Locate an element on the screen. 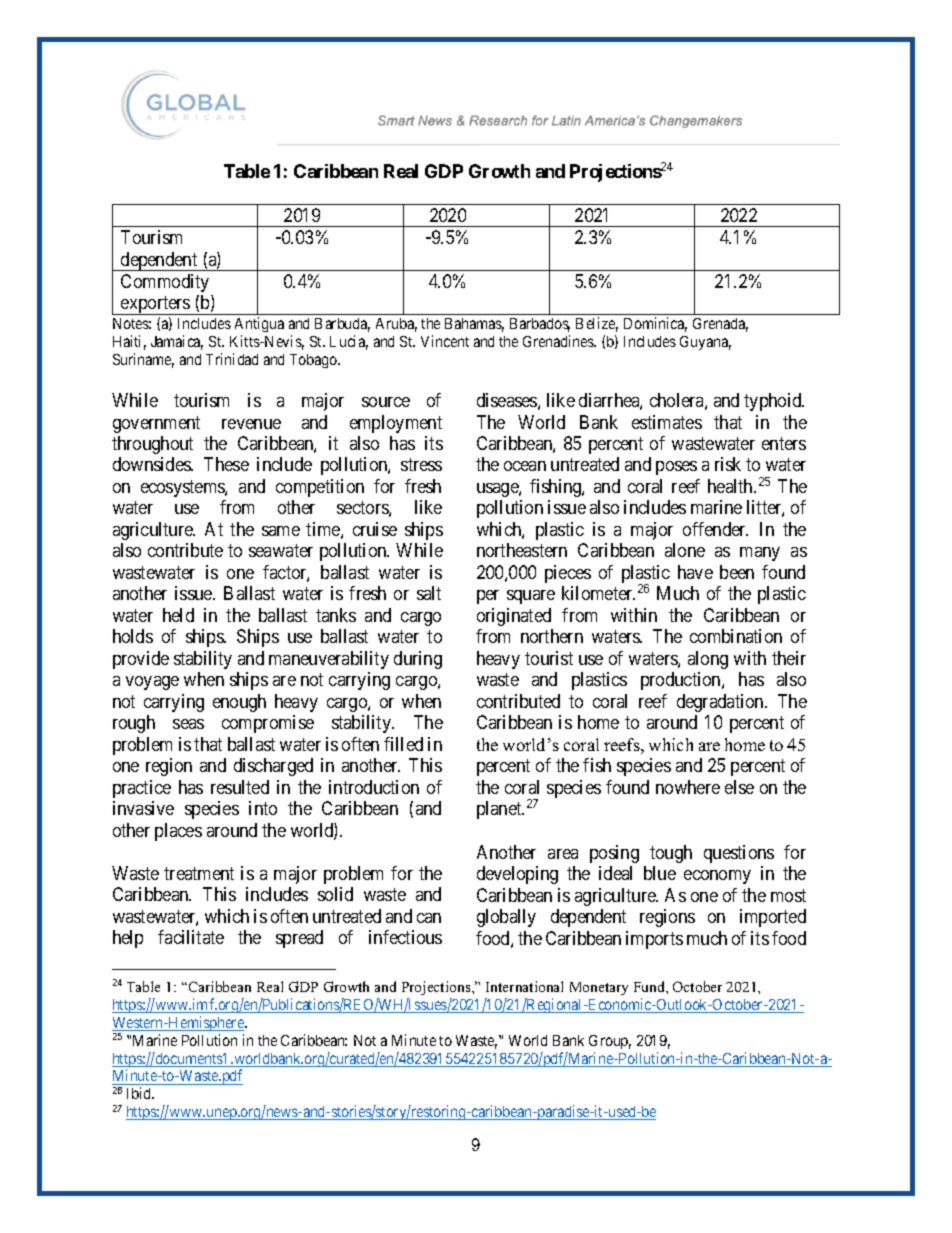 This screenshot has height=1233, width=952. exporters is located at coordinates (155, 305).
